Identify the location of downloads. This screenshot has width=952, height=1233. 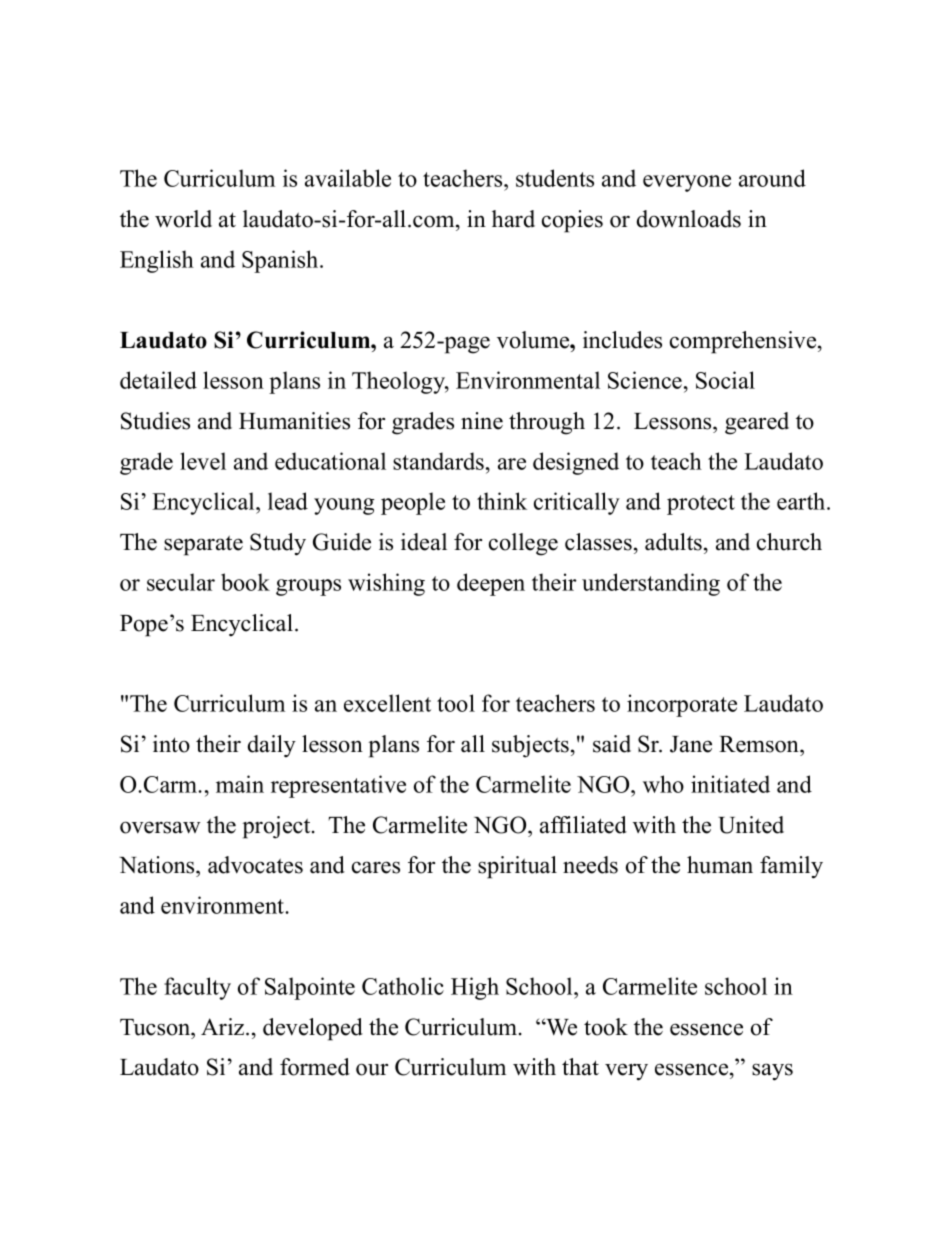
(689, 219).
